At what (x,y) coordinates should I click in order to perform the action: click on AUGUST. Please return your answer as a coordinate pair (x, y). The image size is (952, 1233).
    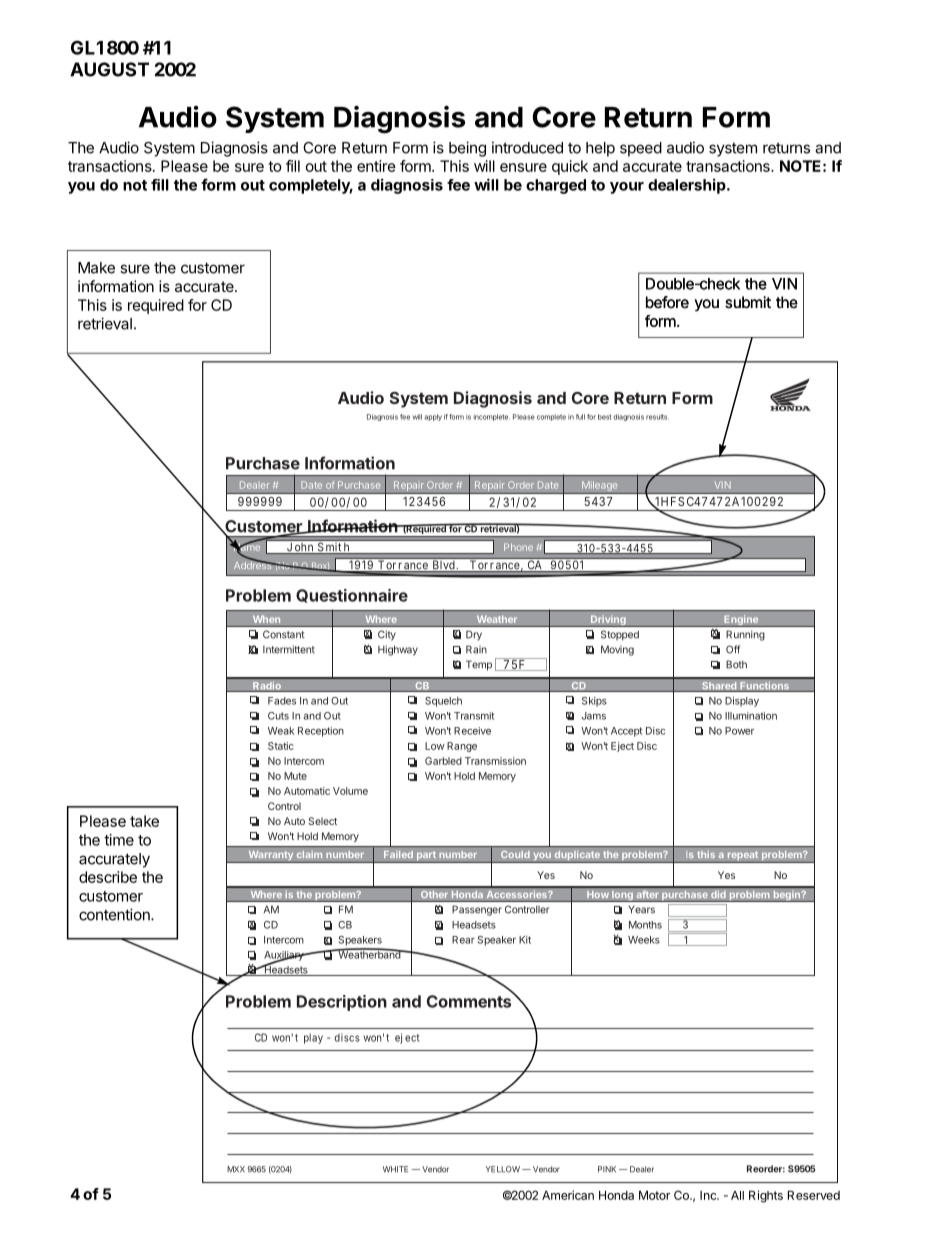
    Looking at the image, I should click on (109, 69).
